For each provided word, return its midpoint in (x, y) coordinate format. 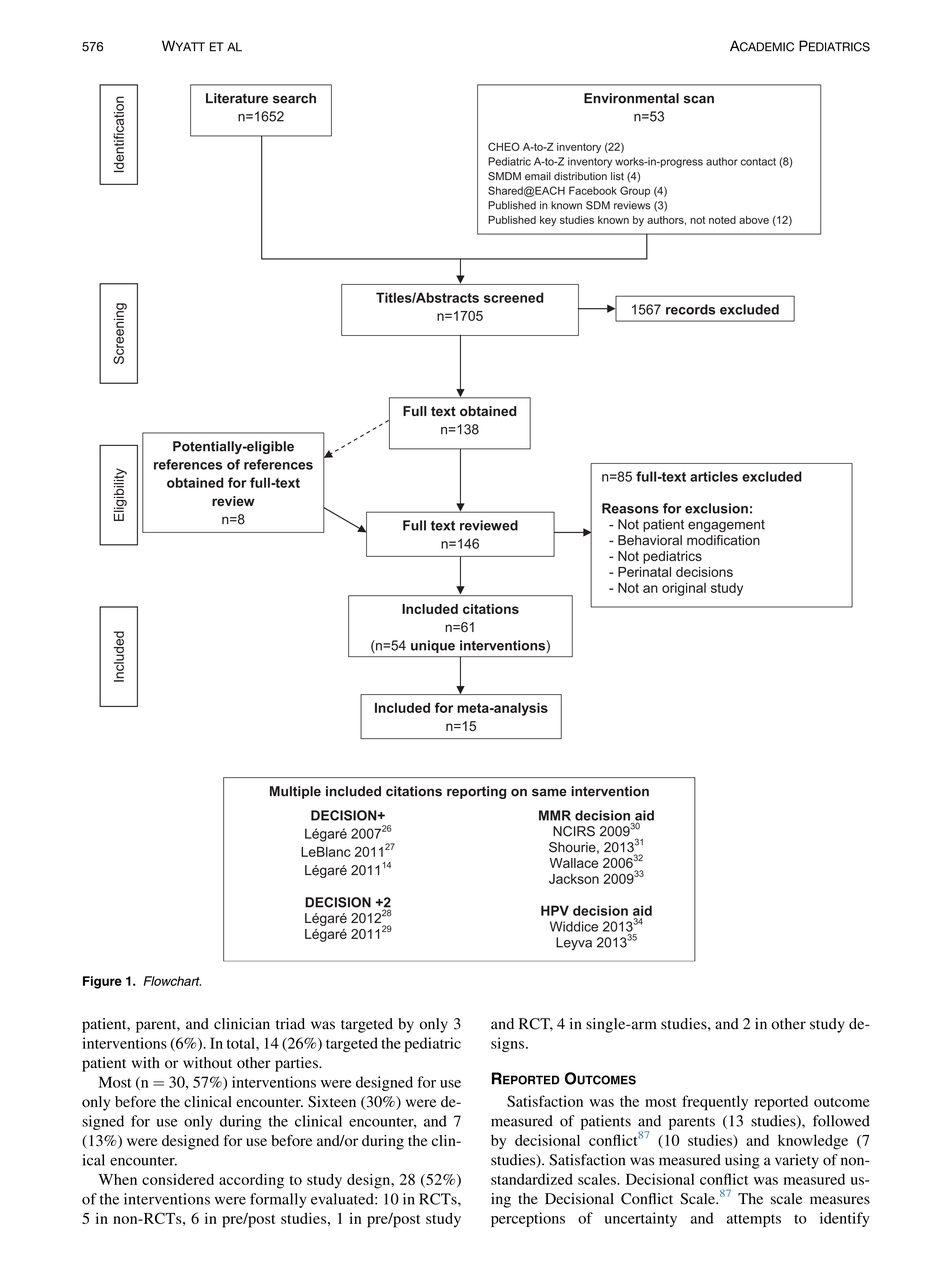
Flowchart (172, 981)
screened (514, 297)
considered (178, 1179)
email (538, 176)
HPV (555, 910)
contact (758, 162)
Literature (237, 98)
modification (723, 540)
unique (433, 646)
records (690, 309)
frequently (715, 1103)
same (549, 792)
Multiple (295, 792)
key (548, 221)
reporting (476, 792)
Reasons (630, 508)
